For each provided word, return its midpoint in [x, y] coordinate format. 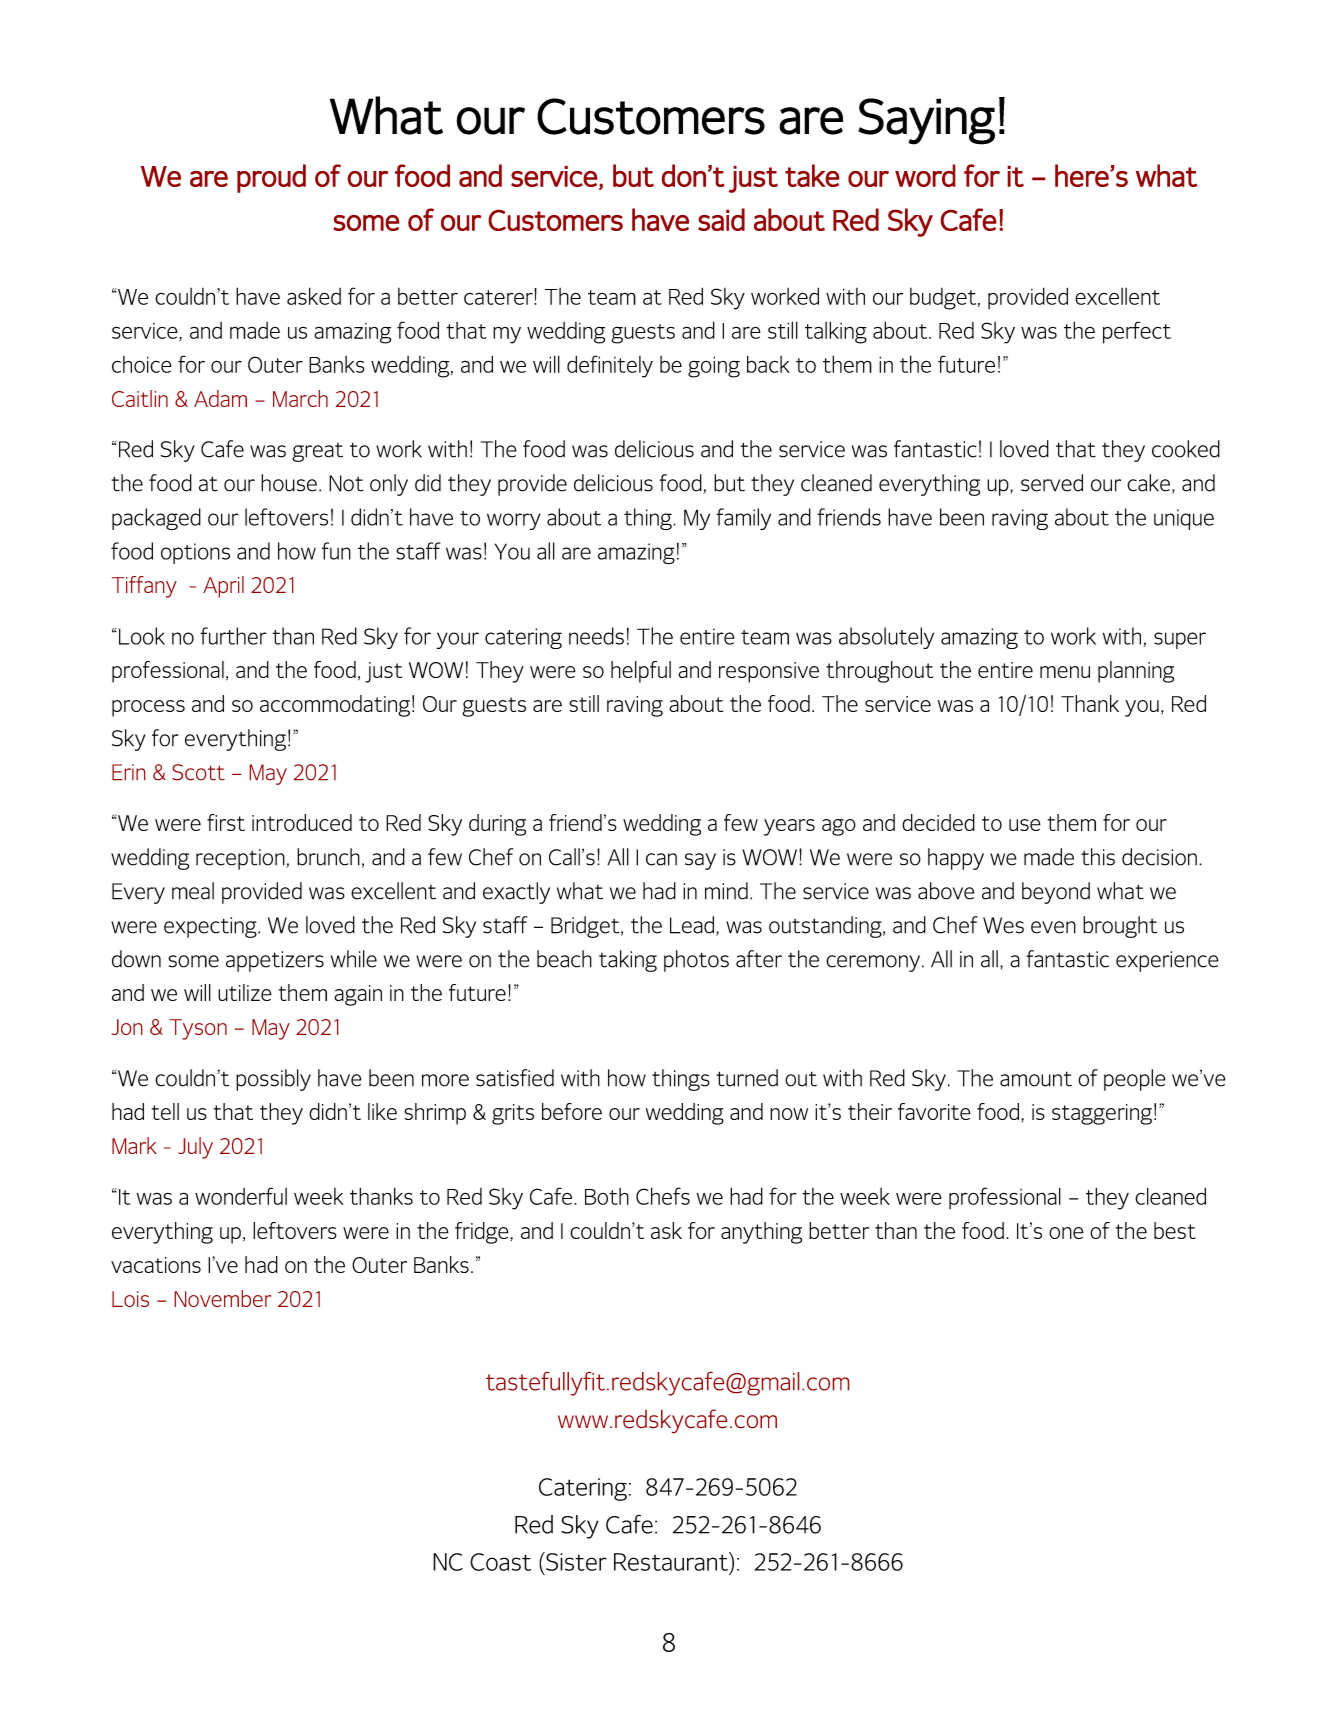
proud [271, 178]
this [1098, 857]
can [661, 859]
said [721, 219]
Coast [500, 1562]
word [925, 175]
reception [240, 859]
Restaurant [672, 1561]
